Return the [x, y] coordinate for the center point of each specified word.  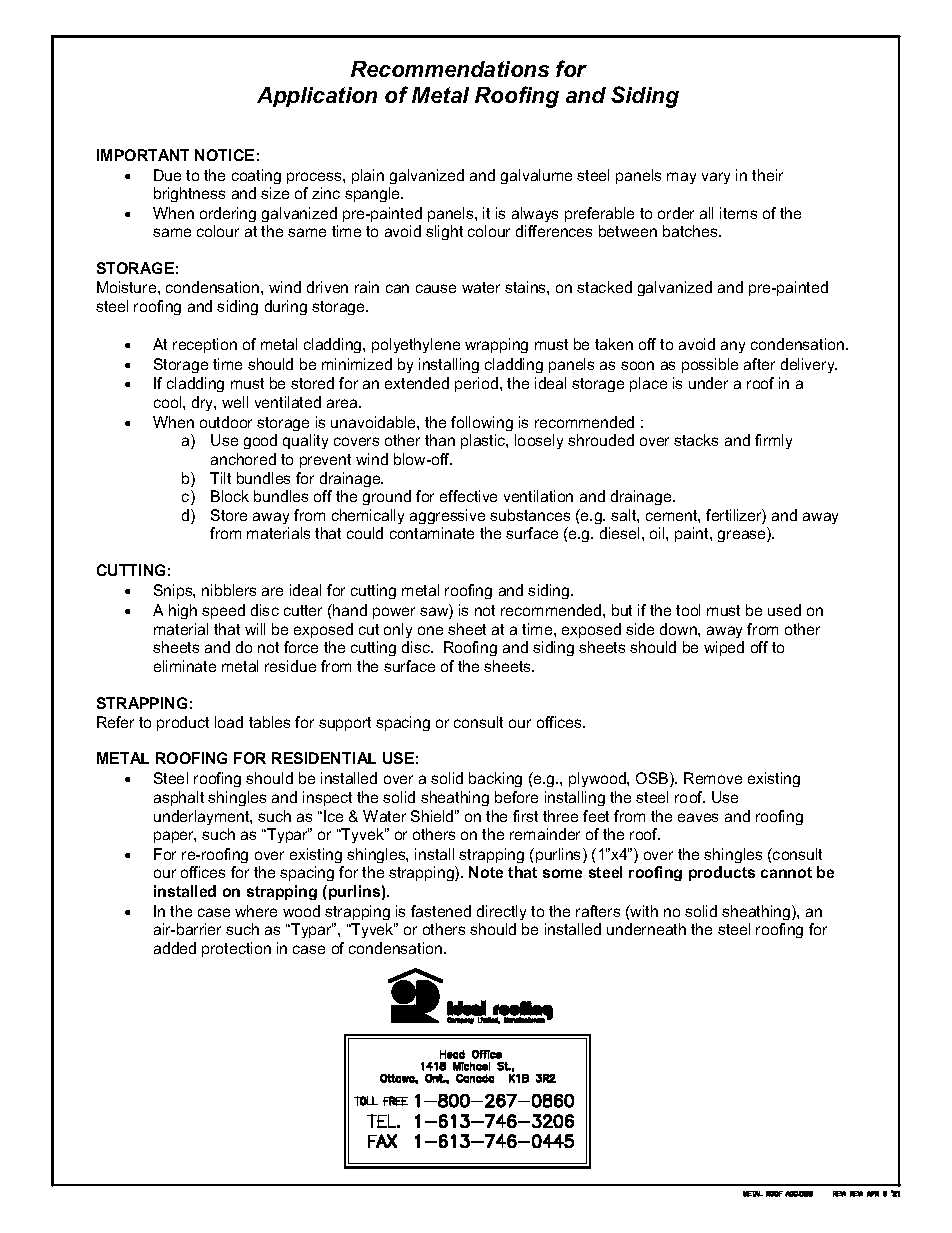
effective [468, 496]
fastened [441, 911]
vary [716, 178]
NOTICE [224, 155]
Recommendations [450, 69]
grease [743, 536]
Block [230, 496]
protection [236, 949]
